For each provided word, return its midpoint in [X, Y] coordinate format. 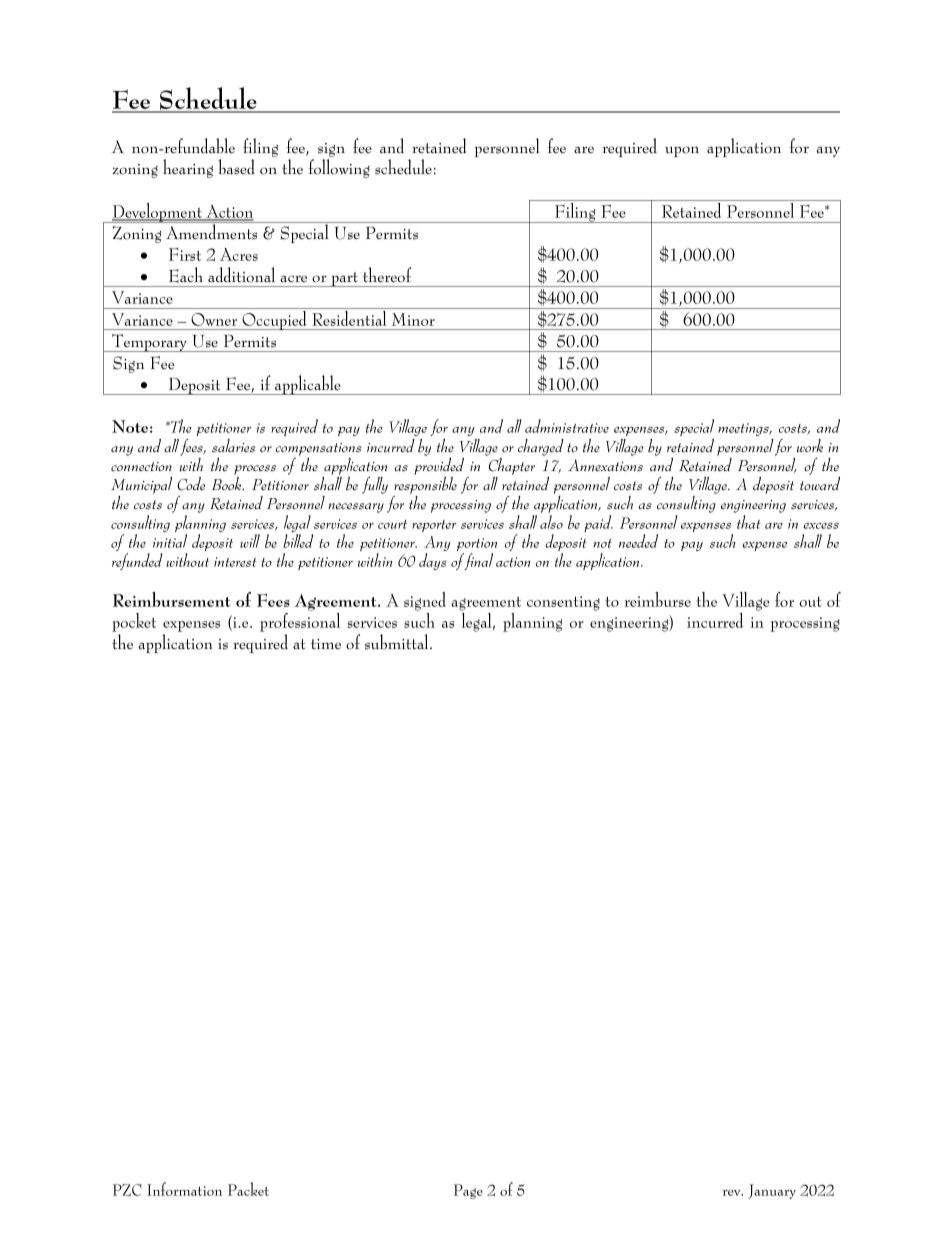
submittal [398, 642]
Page [468, 1191]
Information [184, 1189]
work [810, 445]
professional [300, 622]
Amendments [211, 231]
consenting [563, 603]
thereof [387, 275]
